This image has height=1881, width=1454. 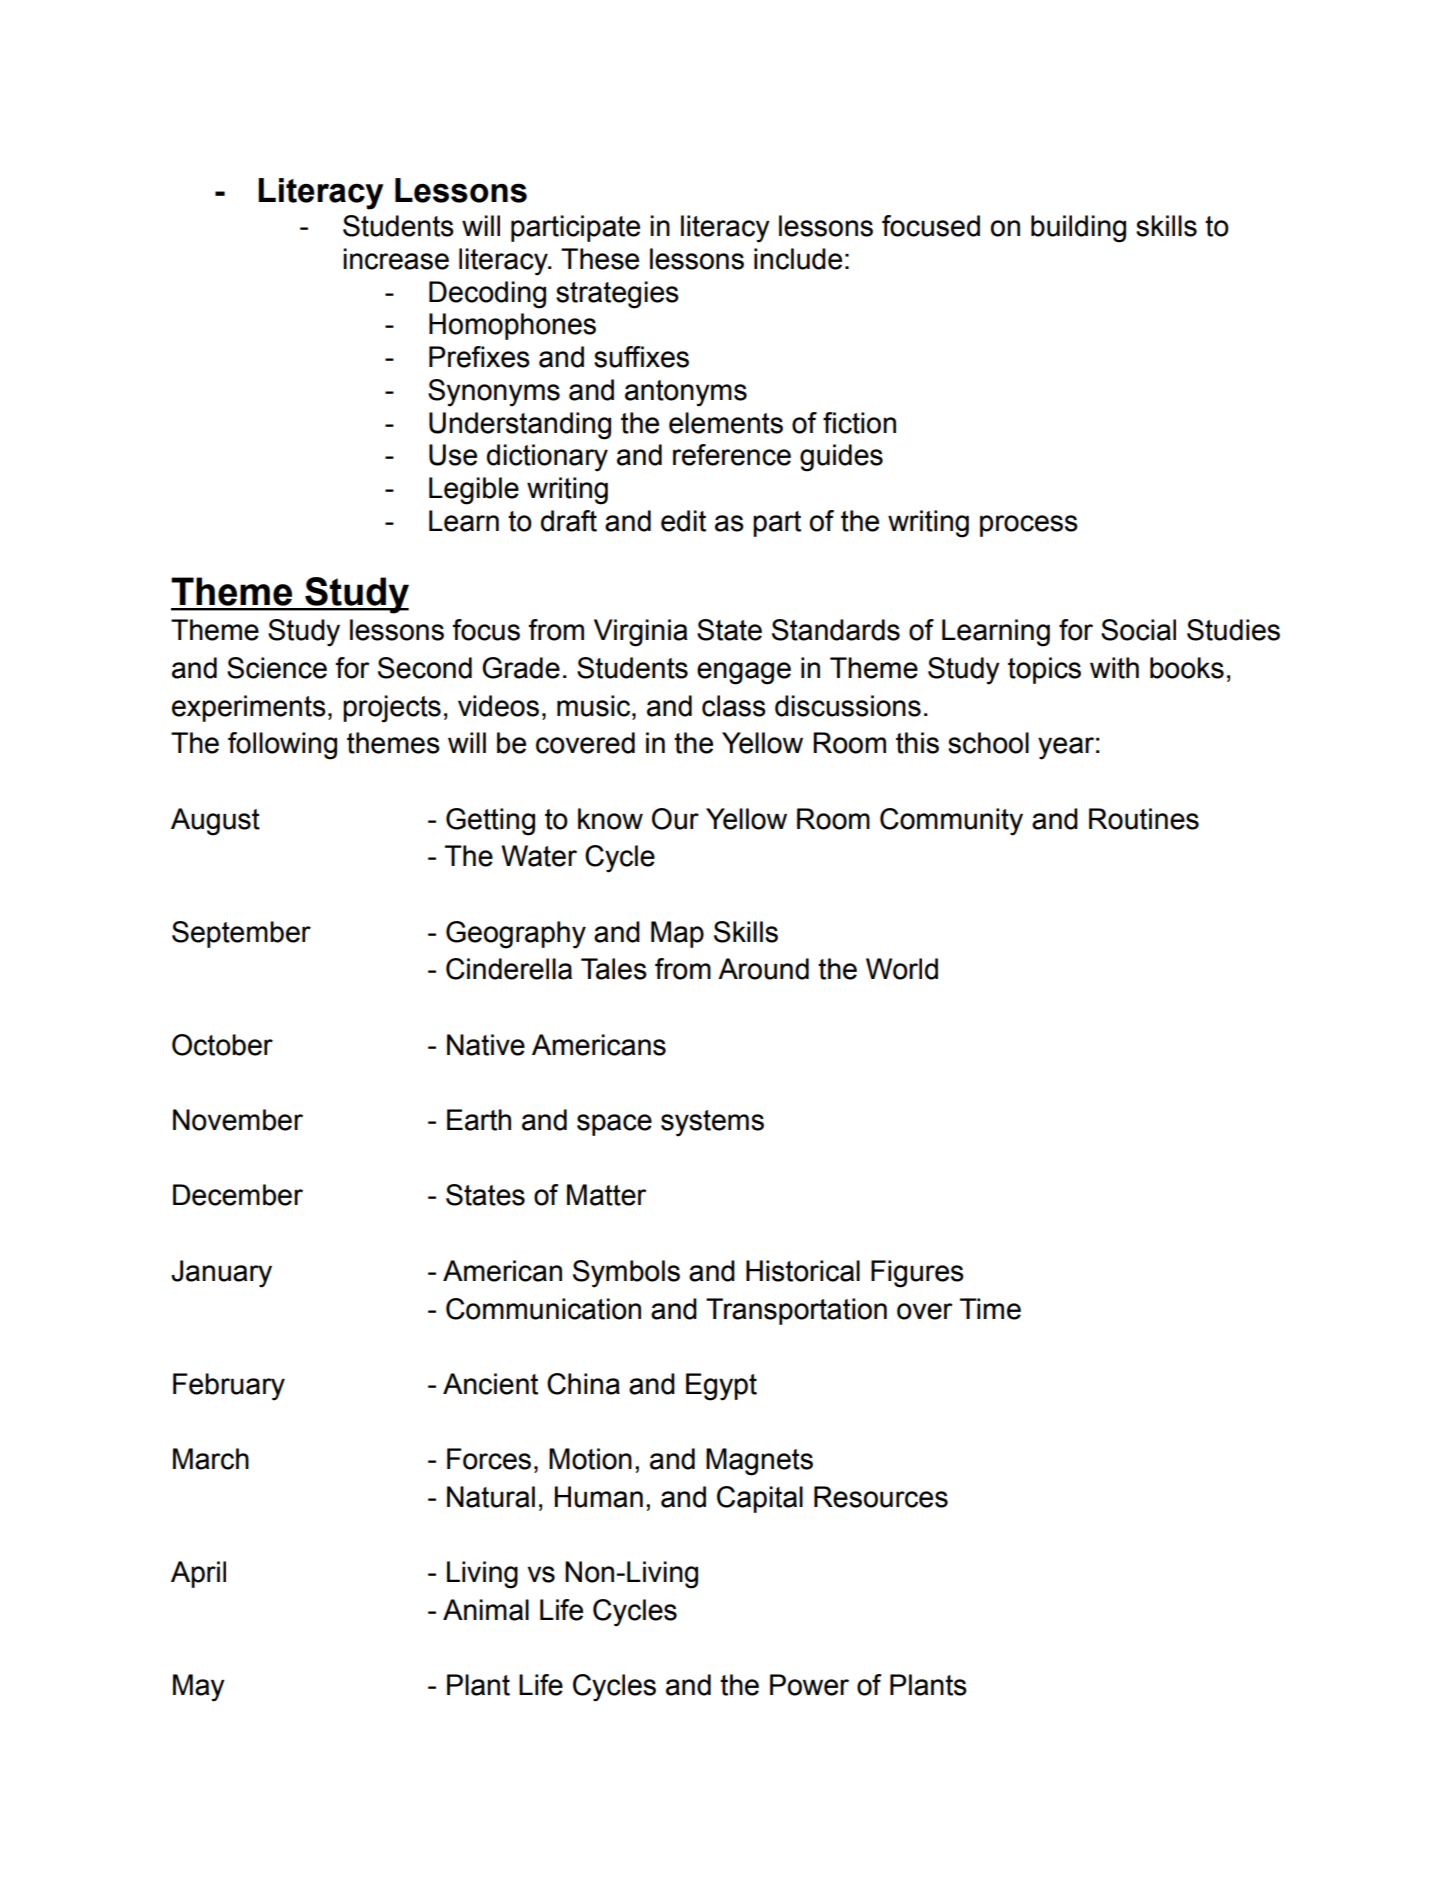 What do you see at coordinates (474, 491) in the image?
I see `Legible` at bounding box center [474, 491].
